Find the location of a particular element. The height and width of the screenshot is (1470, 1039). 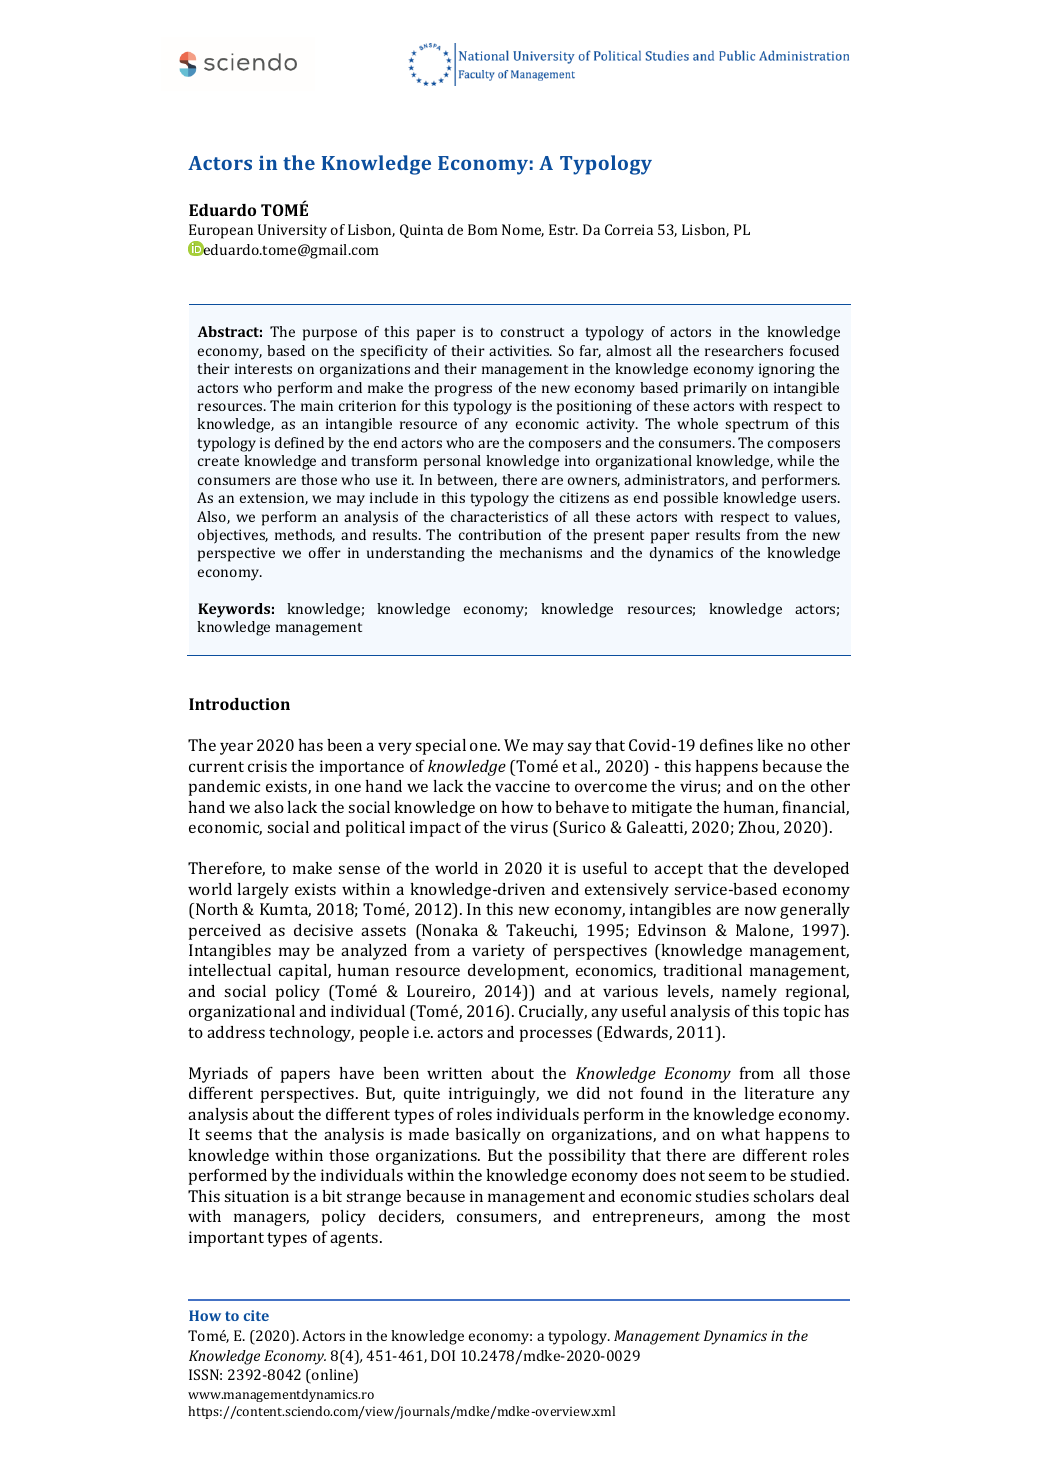

researchers is located at coordinates (744, 350).
